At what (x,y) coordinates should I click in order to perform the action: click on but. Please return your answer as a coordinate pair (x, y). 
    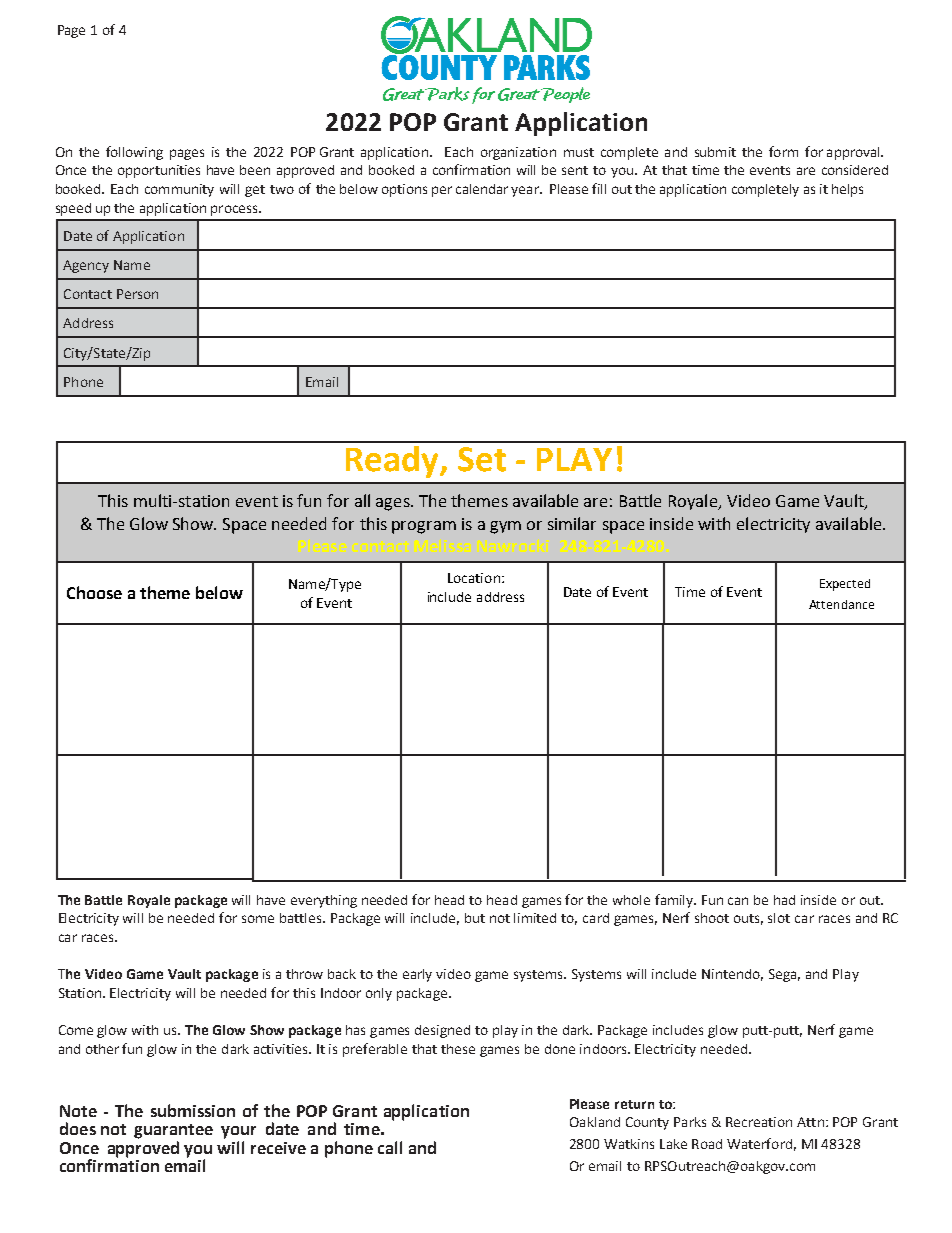
    Looking at the image, I should click on (475, 918).
